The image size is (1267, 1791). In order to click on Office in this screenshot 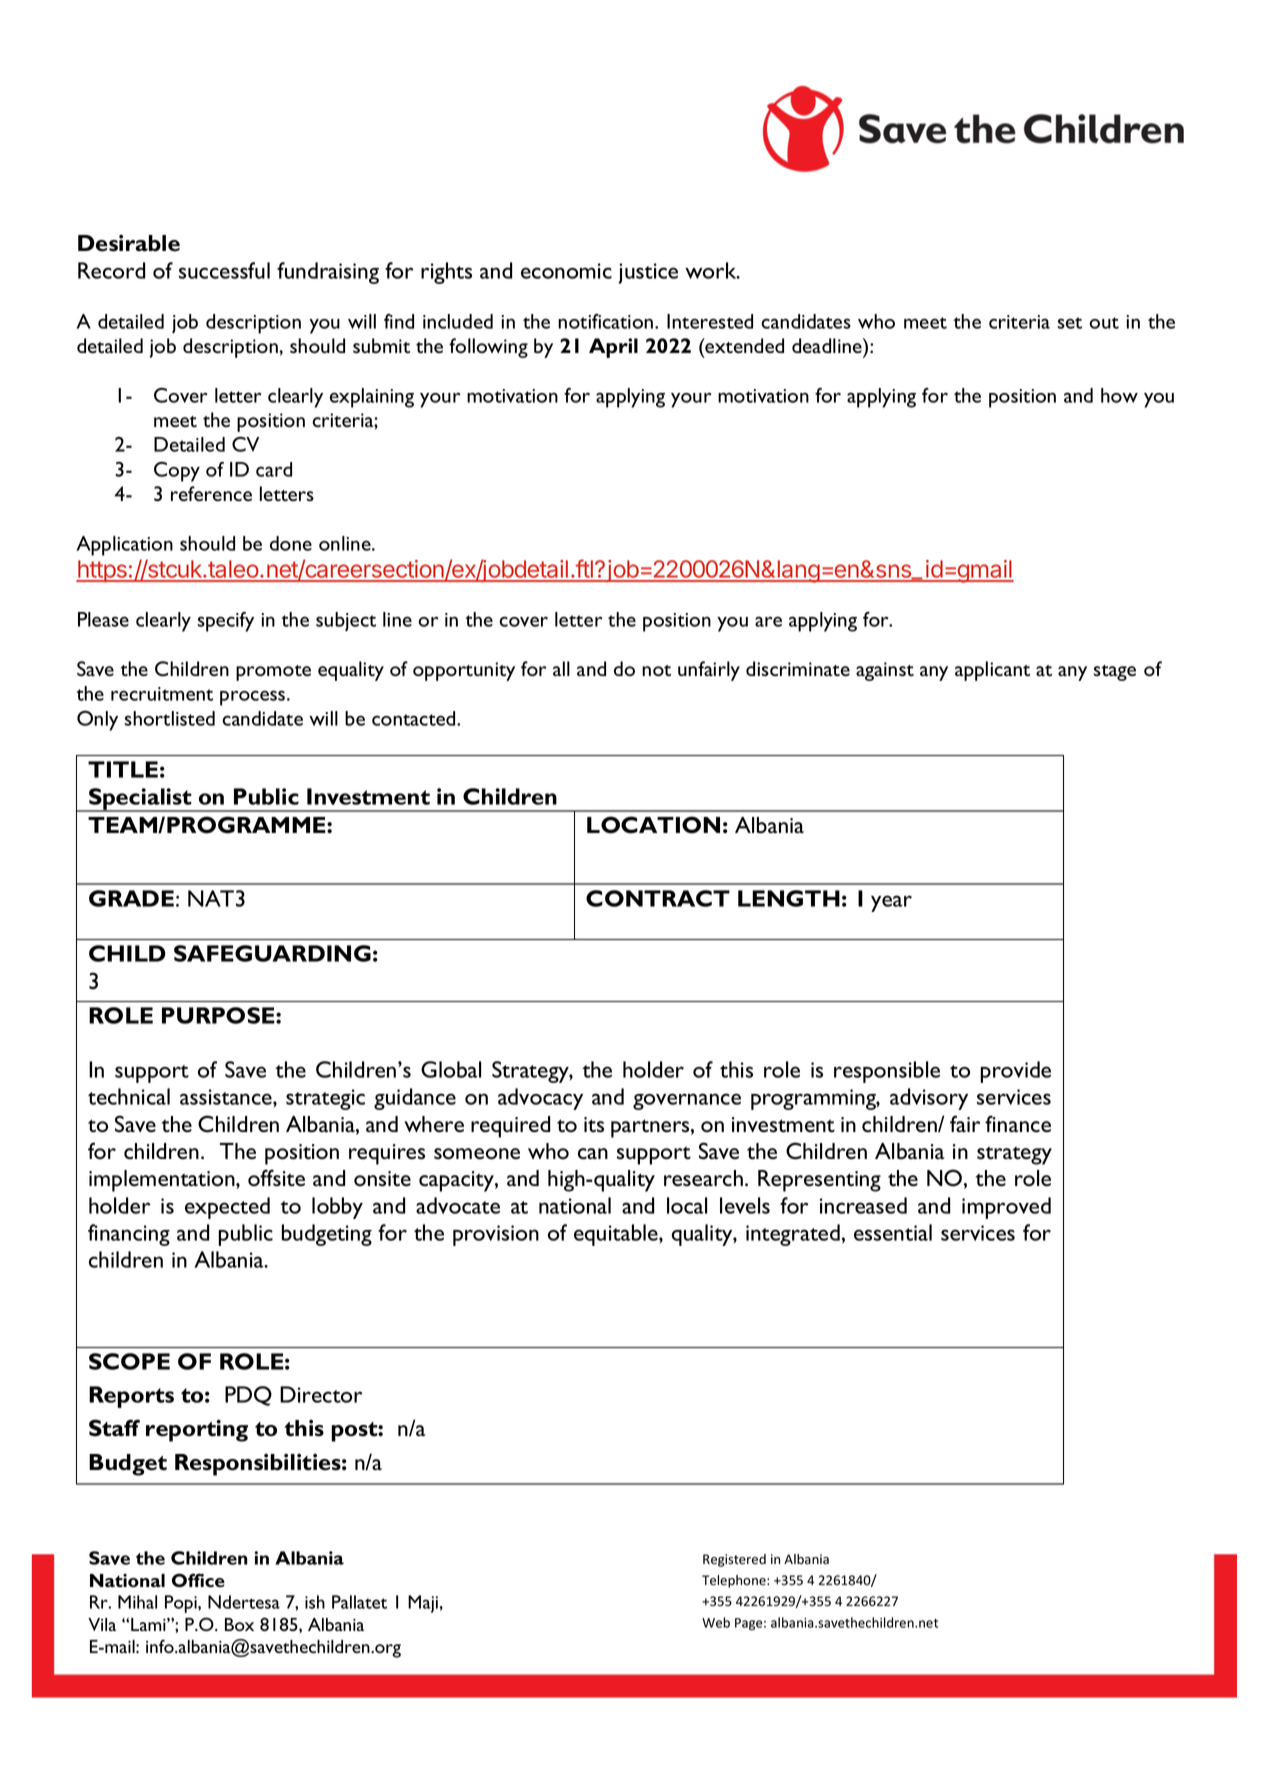, I will do `click(198, 1580)`.
